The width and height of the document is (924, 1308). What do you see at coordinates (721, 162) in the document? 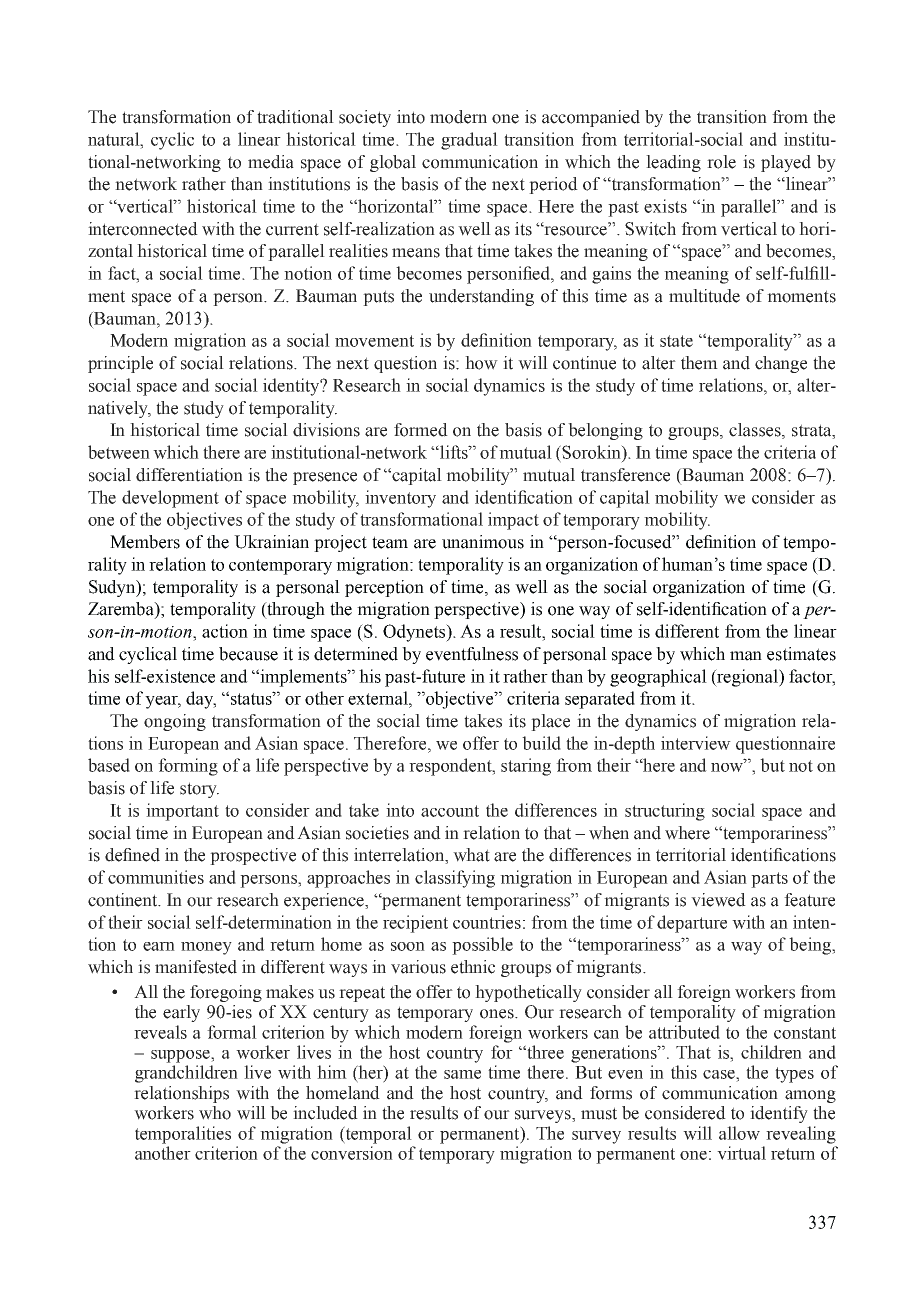
I see `role` at bounding box center [721, 162].
